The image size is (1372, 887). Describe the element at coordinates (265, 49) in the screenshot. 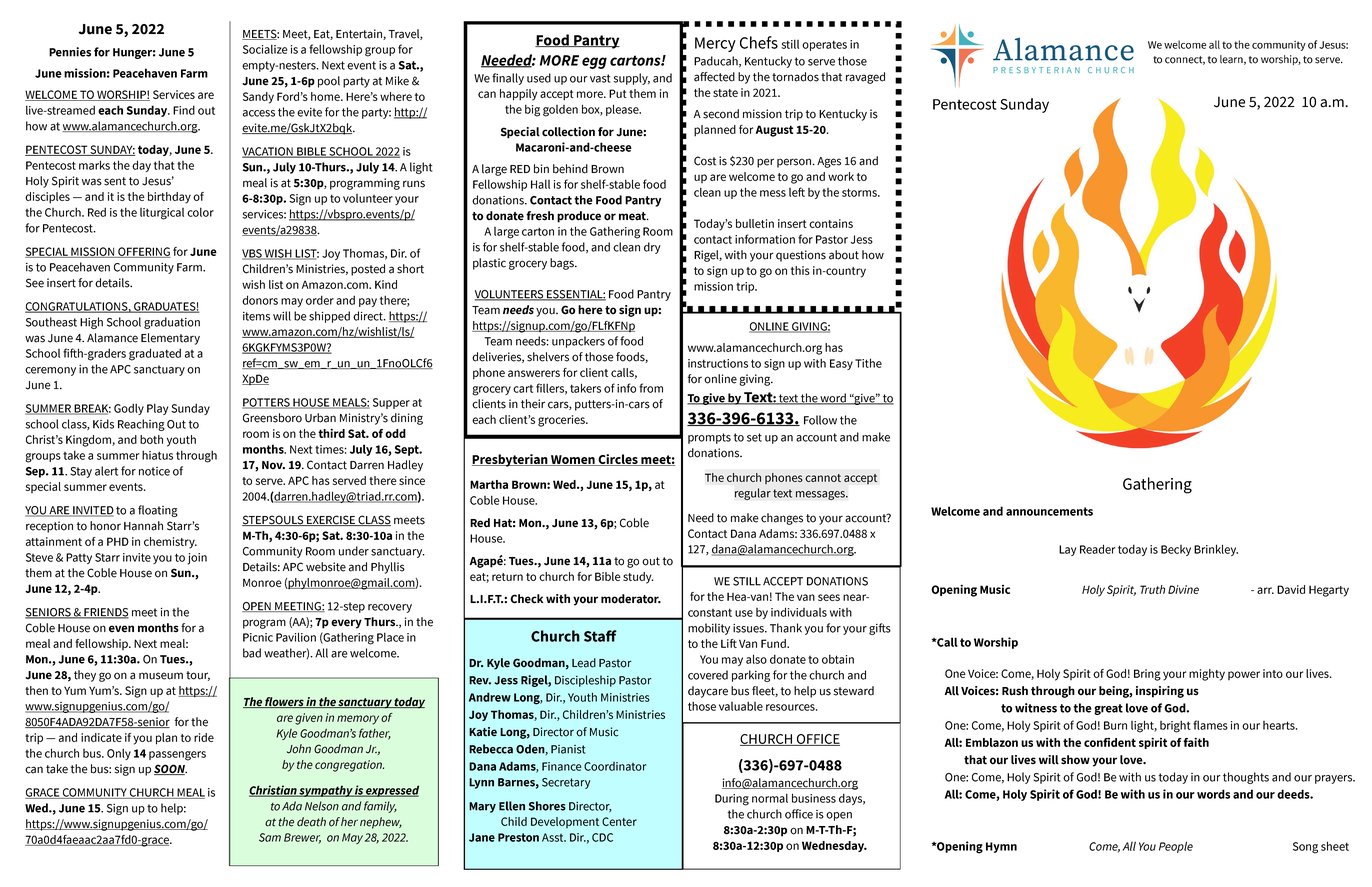

I see `Socialize` at that location.
